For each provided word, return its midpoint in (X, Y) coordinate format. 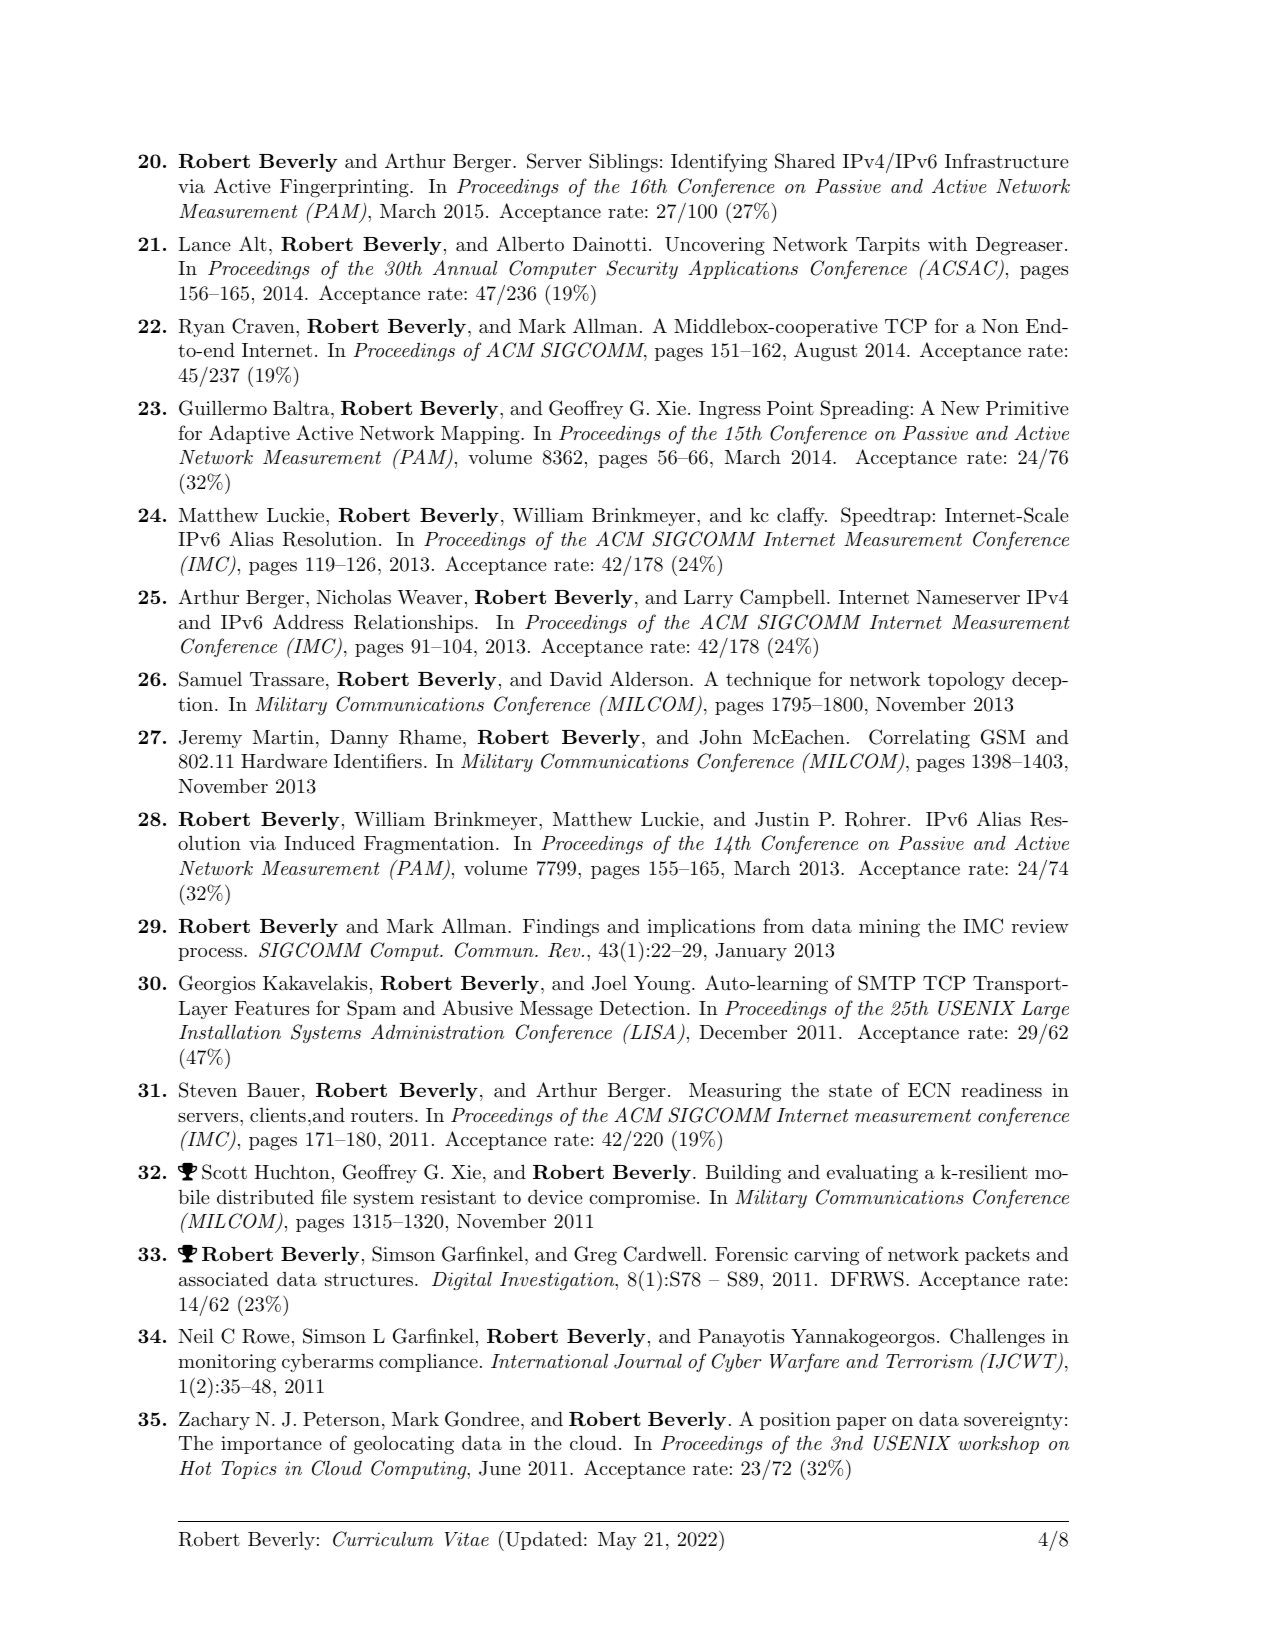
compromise (642, 1199)
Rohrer (875, 819)
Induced (319, 843)
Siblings (623, 163)
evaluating (872, 1174)
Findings (561, 928)
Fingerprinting (345, 188)
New (960, 408)
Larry (708, 599)
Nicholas (353, 597)
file (334, 1196)
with (947, 243)
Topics (249, 1470)
